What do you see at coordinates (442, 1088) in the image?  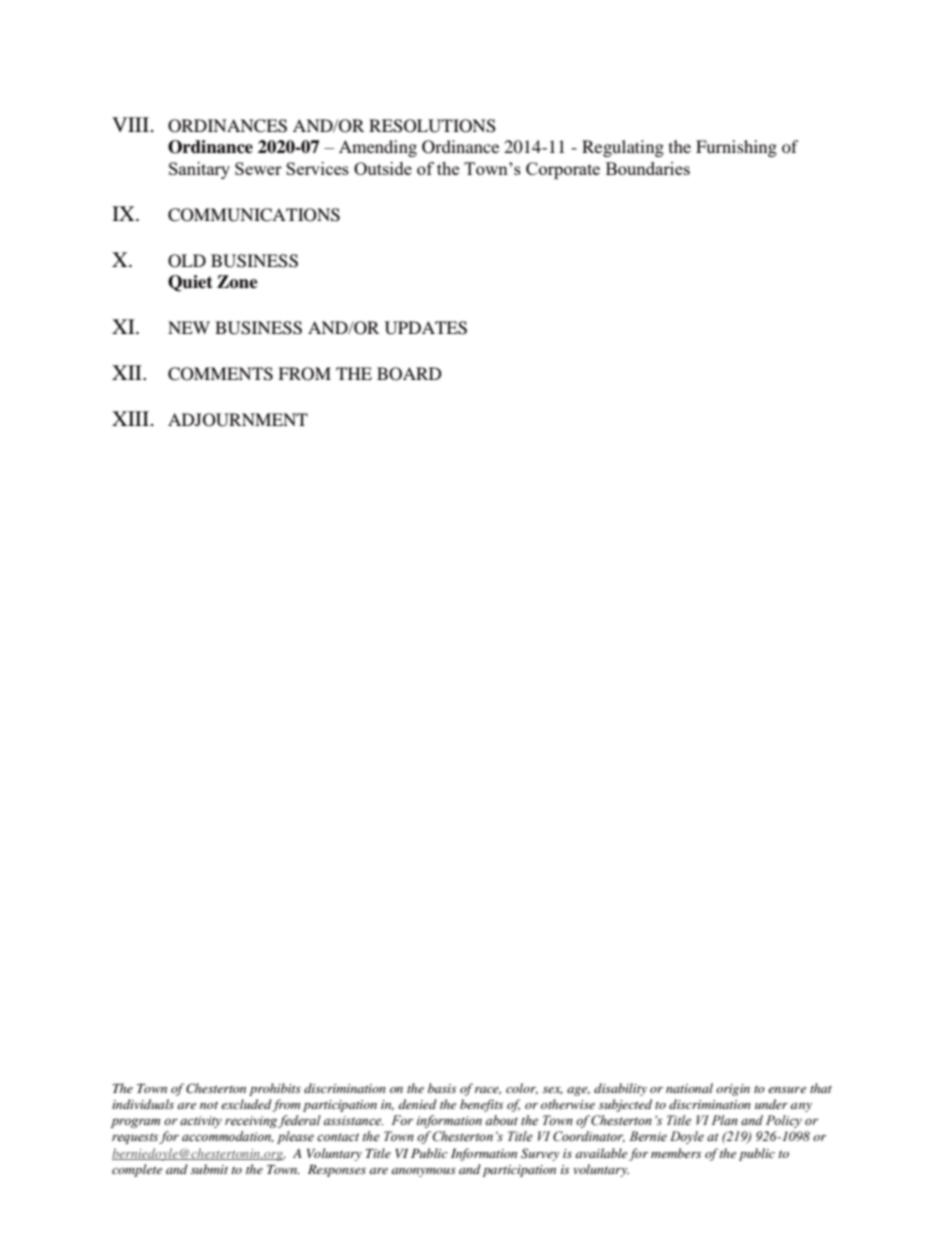 I see `basis` at bounding box center [442, 1088].
